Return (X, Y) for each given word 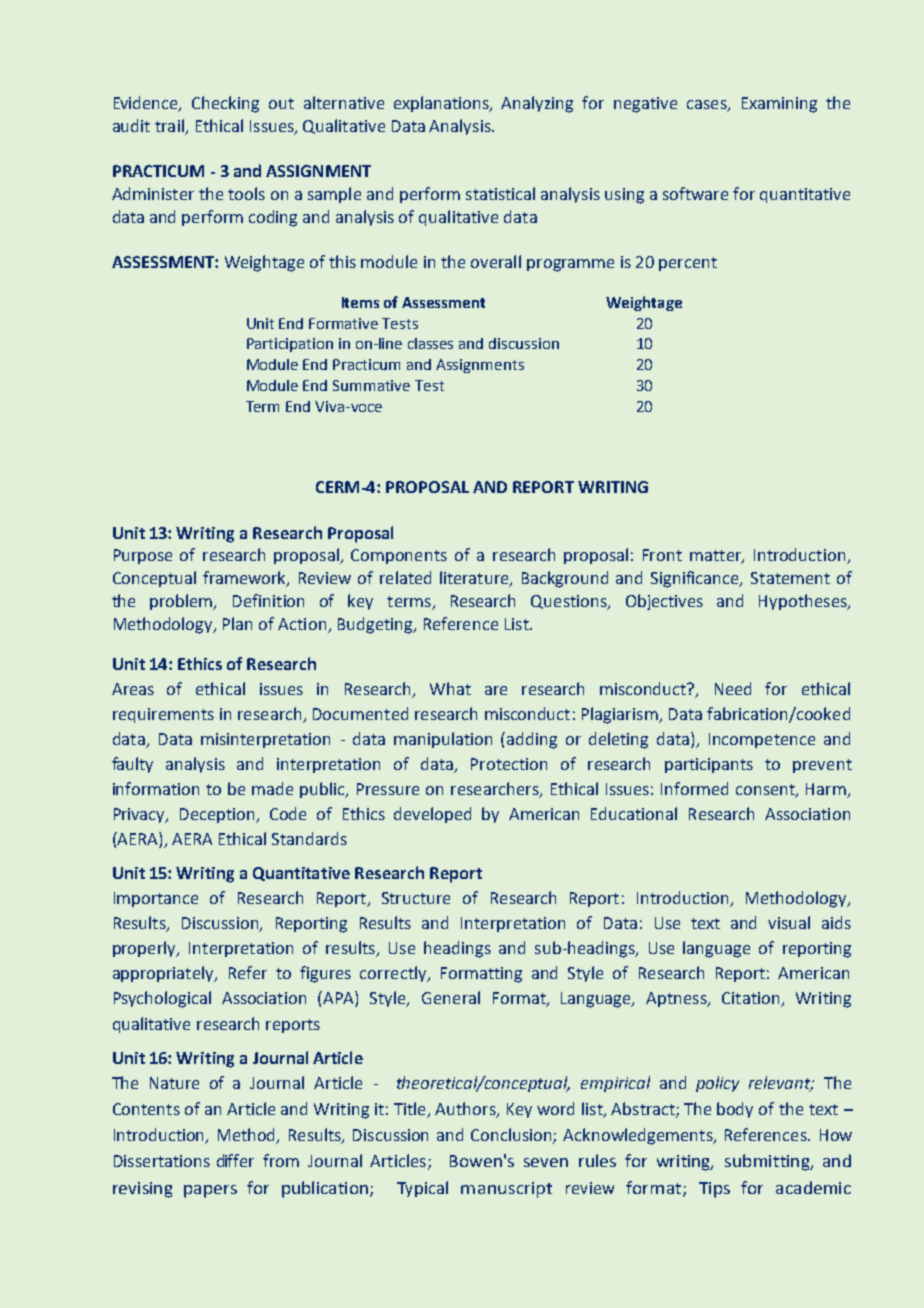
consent (766, 790)
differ (235, 1160)
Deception (218, 815)
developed (432, 815)
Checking (225, 104)
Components (399, 556)
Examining (779, 105)
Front (662, 555)
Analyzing (537, 104)
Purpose (143, 556)
